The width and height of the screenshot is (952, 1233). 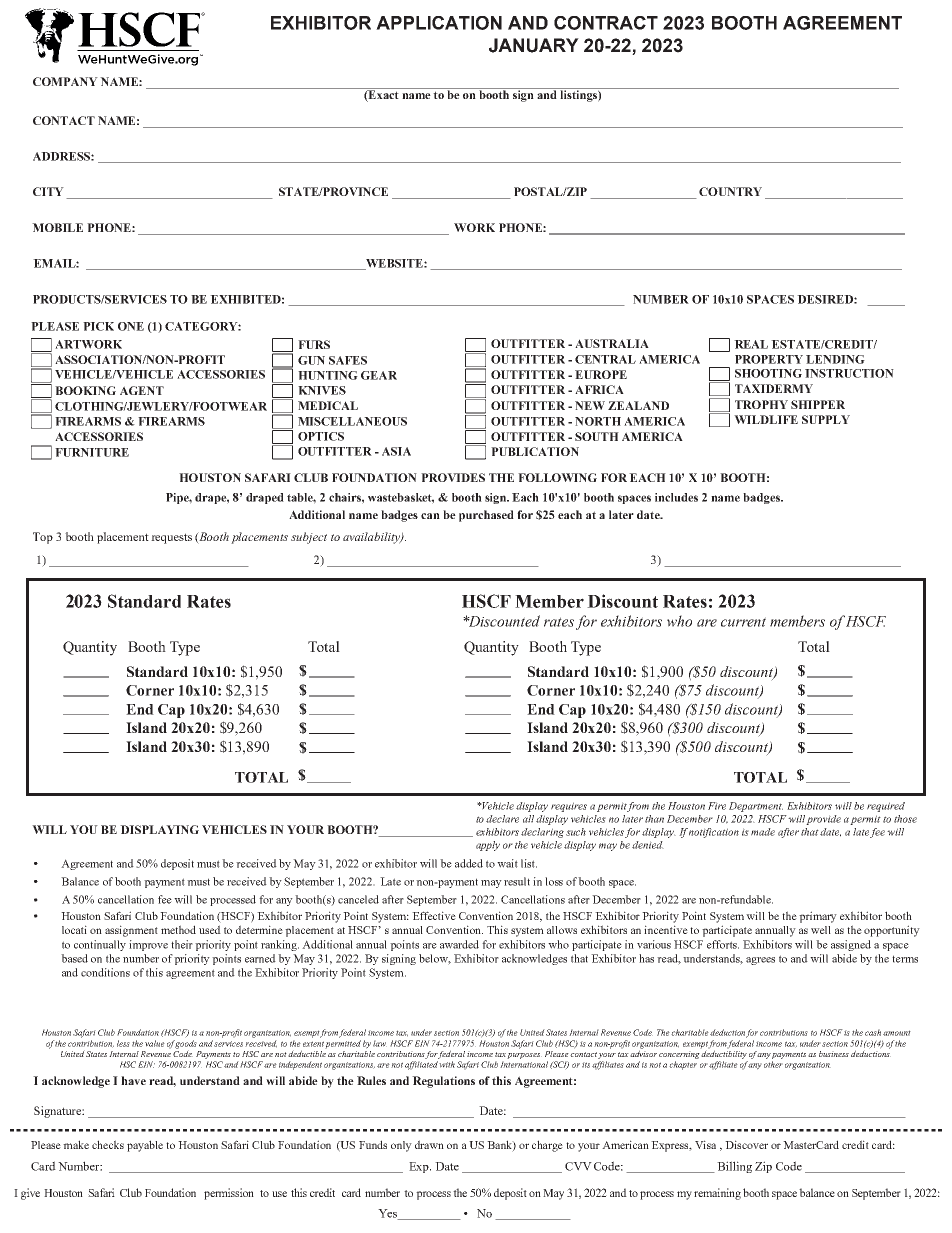 I want to click on COMPANY, so click(x=65, y=81).
